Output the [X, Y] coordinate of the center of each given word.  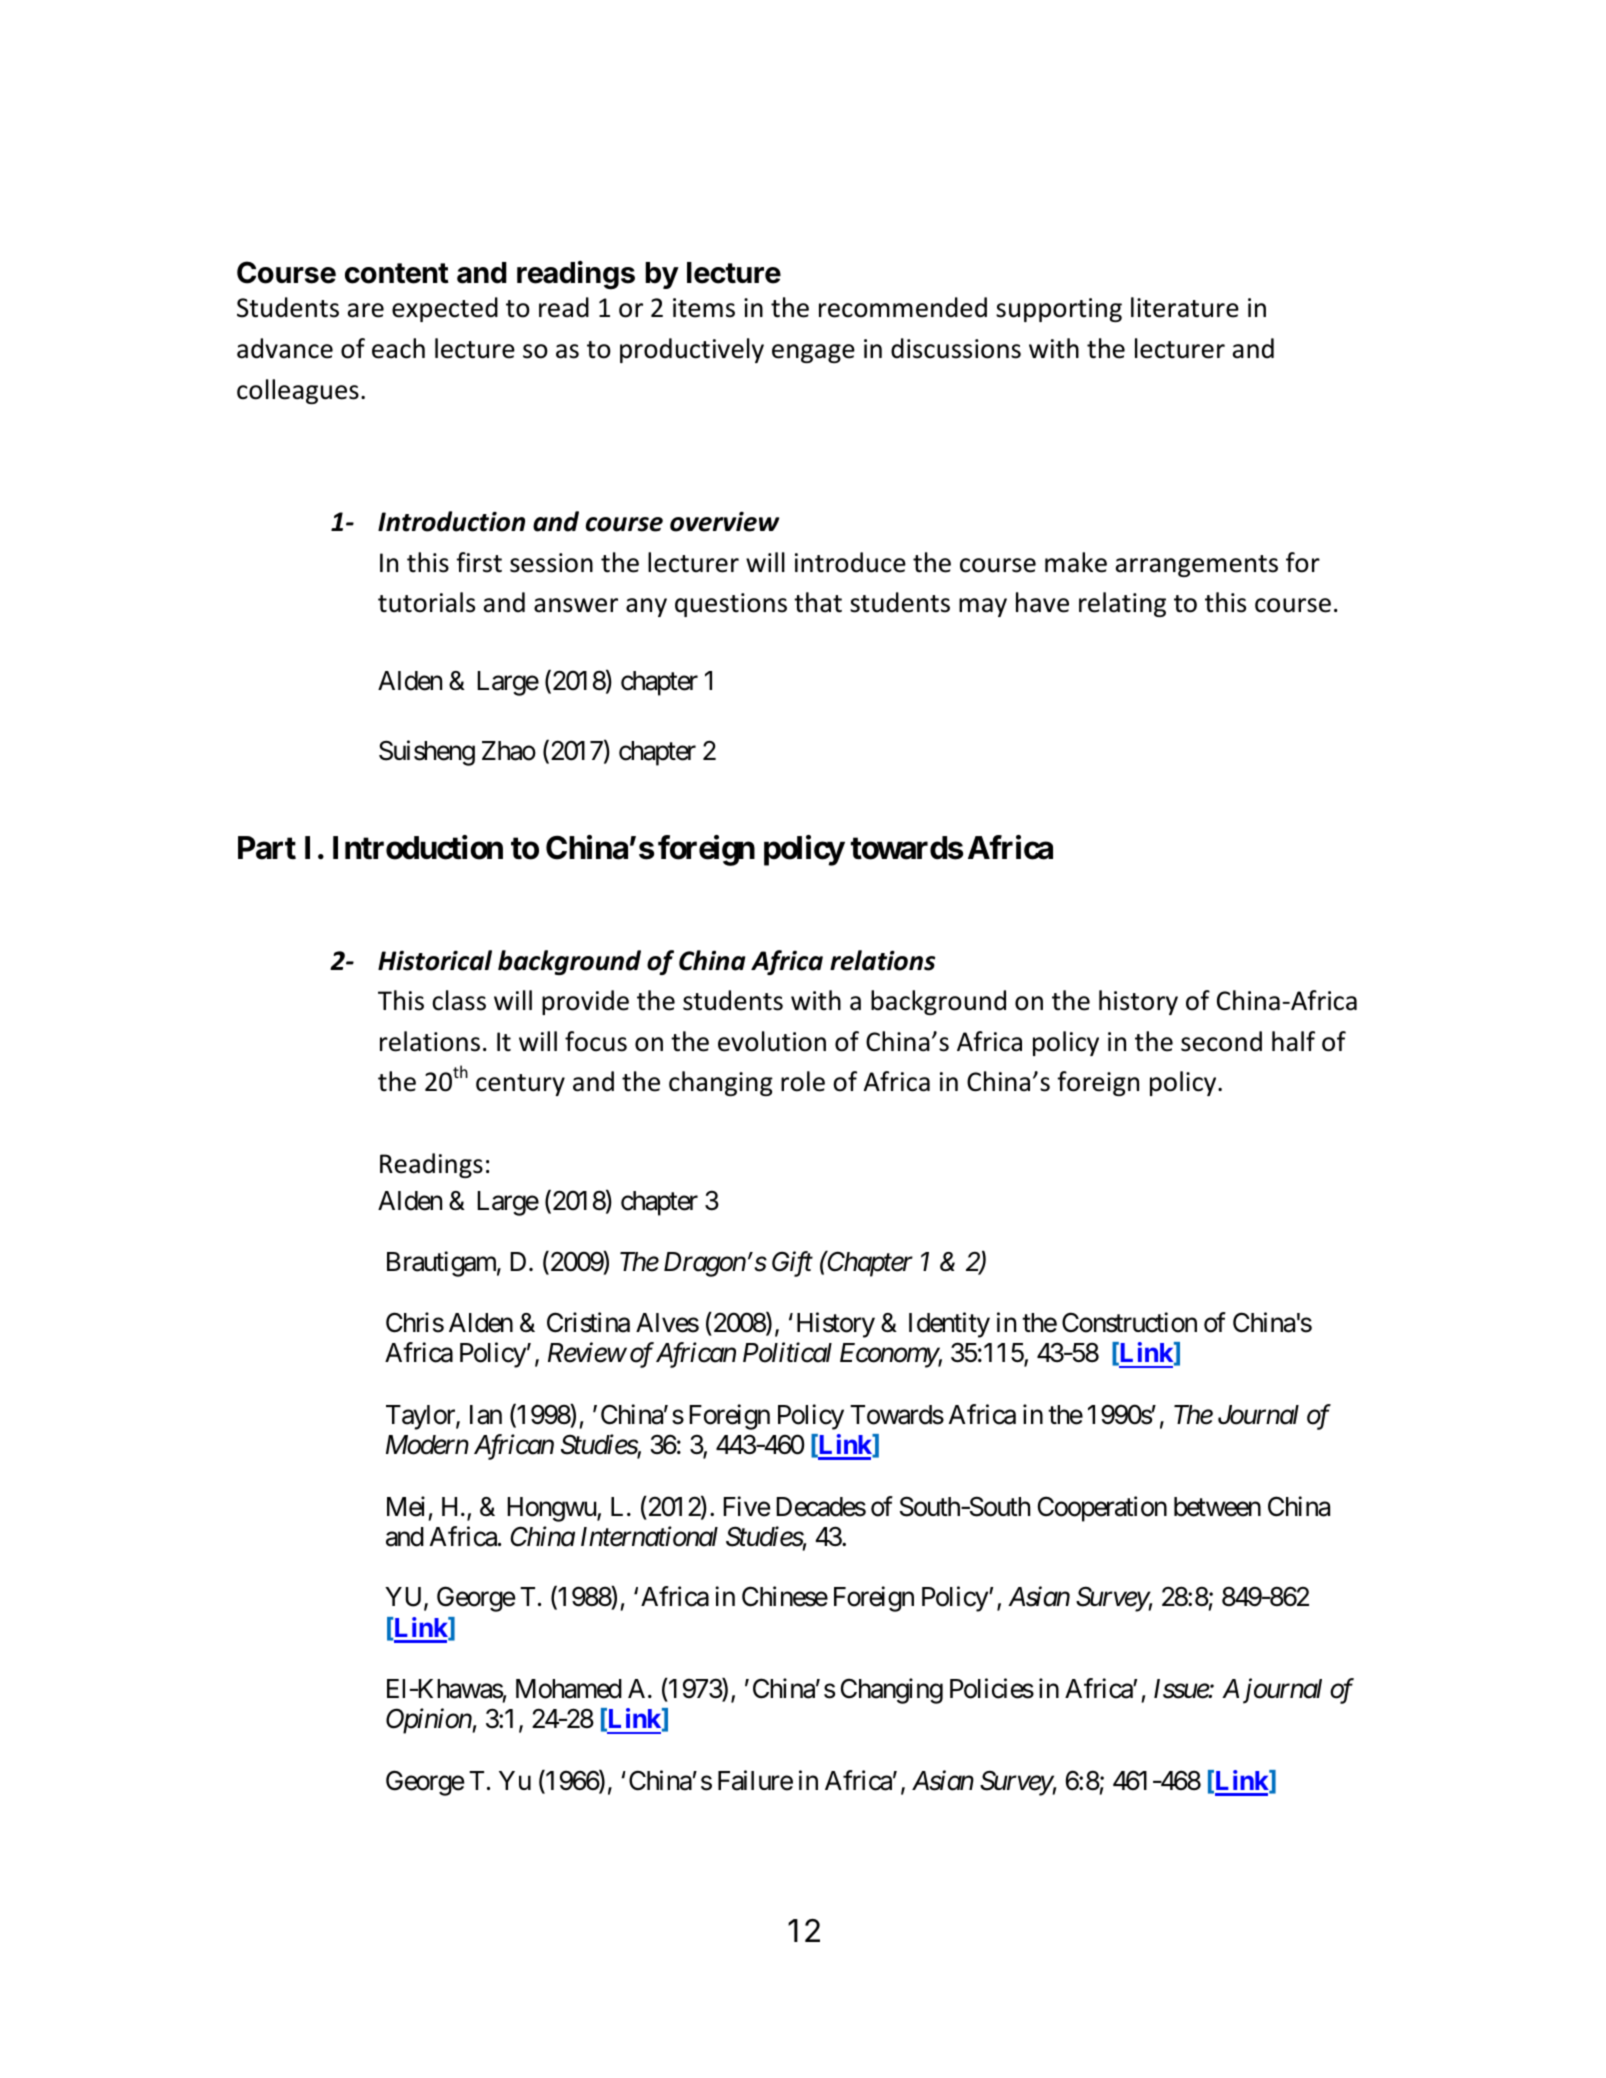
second [1221, 1041]
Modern [427, 1445]
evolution [772, 1041]
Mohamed [569, 1689]
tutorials [426, 602]
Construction [1129, 1322]
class [459, 1000]
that [818, 602]
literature [1185, 307]
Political [787, 1353]
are [366, 310]
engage [813, 353]
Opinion [429, 1721]
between [1217, 1507]
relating [1122, 604]
